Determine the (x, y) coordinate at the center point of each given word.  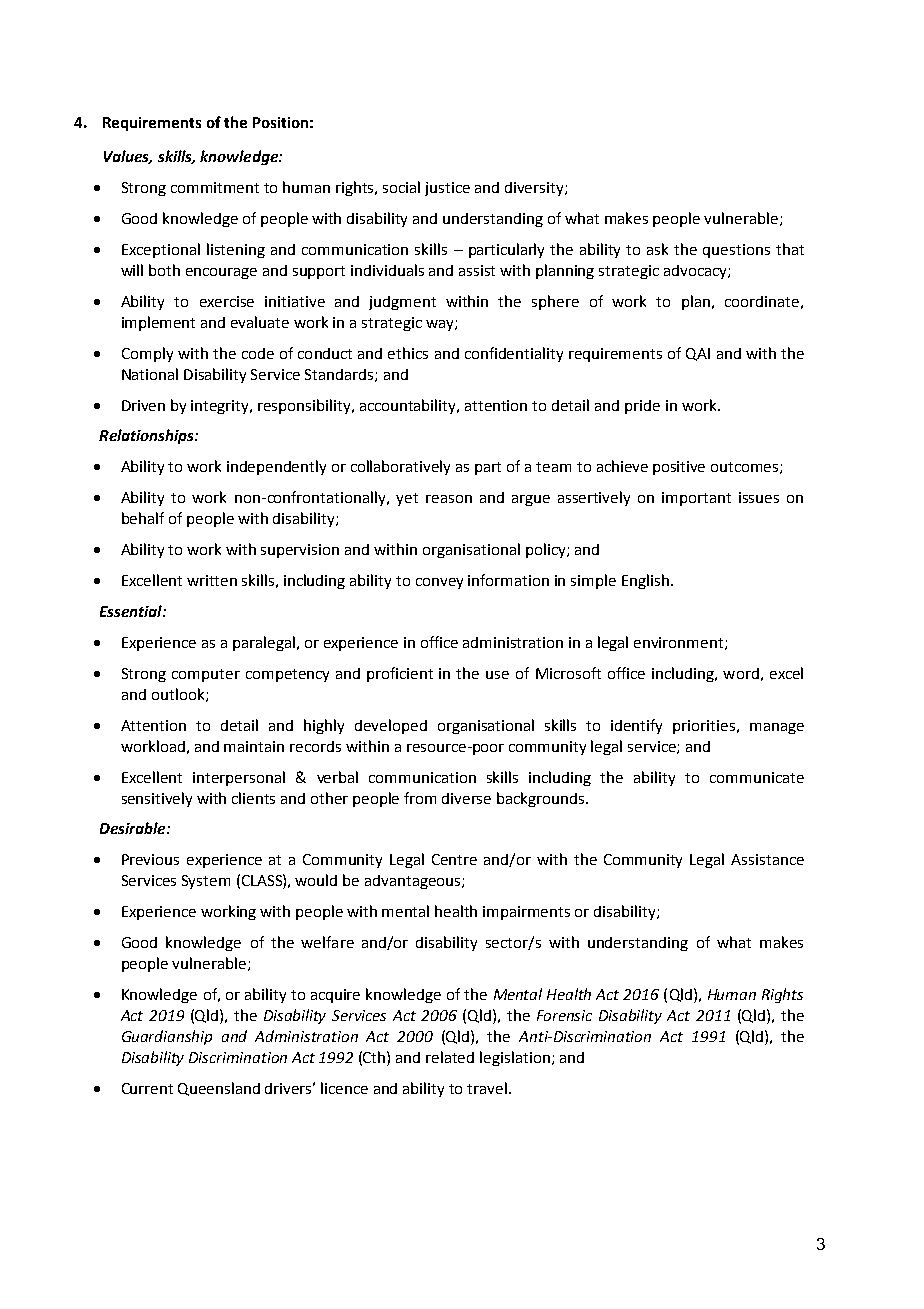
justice (447, 189)
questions (736, 251)
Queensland (219, 1089)
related (450, 1057)
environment (680, 643)
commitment (215, 187)
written (212, 580)
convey (439, 583)
